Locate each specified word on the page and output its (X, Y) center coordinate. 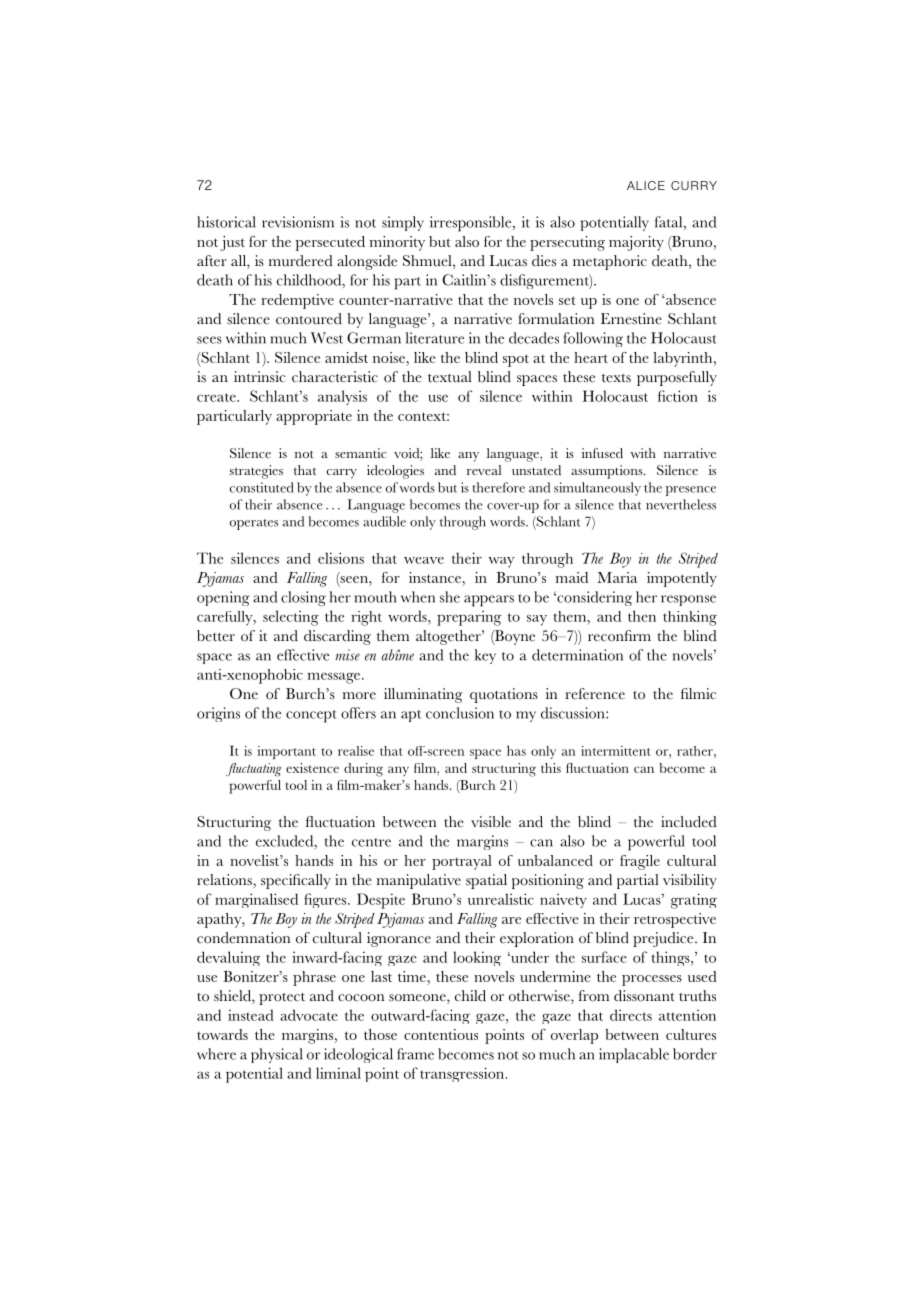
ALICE (646, 185)
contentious (441, 1034)
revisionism (298, 222)
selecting (291, 618)
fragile (640, 862)
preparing (469, 618)
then (642, 616)
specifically (296, 881)
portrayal (462, 862)
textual (450, 377)
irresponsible (472, 224)
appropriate (314, 417)
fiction (678, 396)
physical (277, 1055)
